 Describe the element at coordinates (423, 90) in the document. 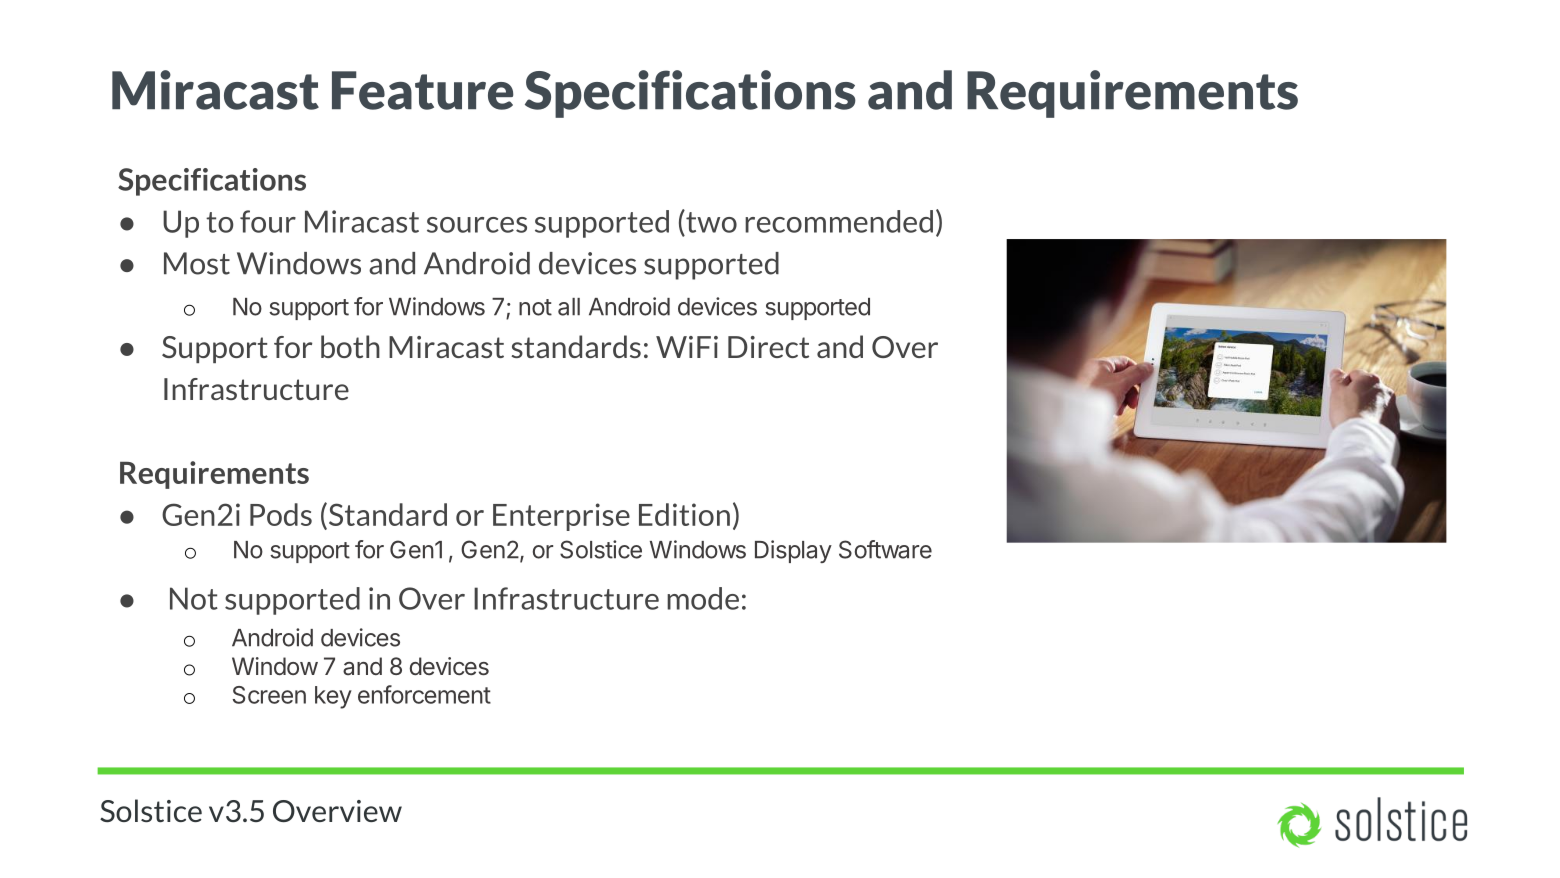

I see `Feature` at that location.
